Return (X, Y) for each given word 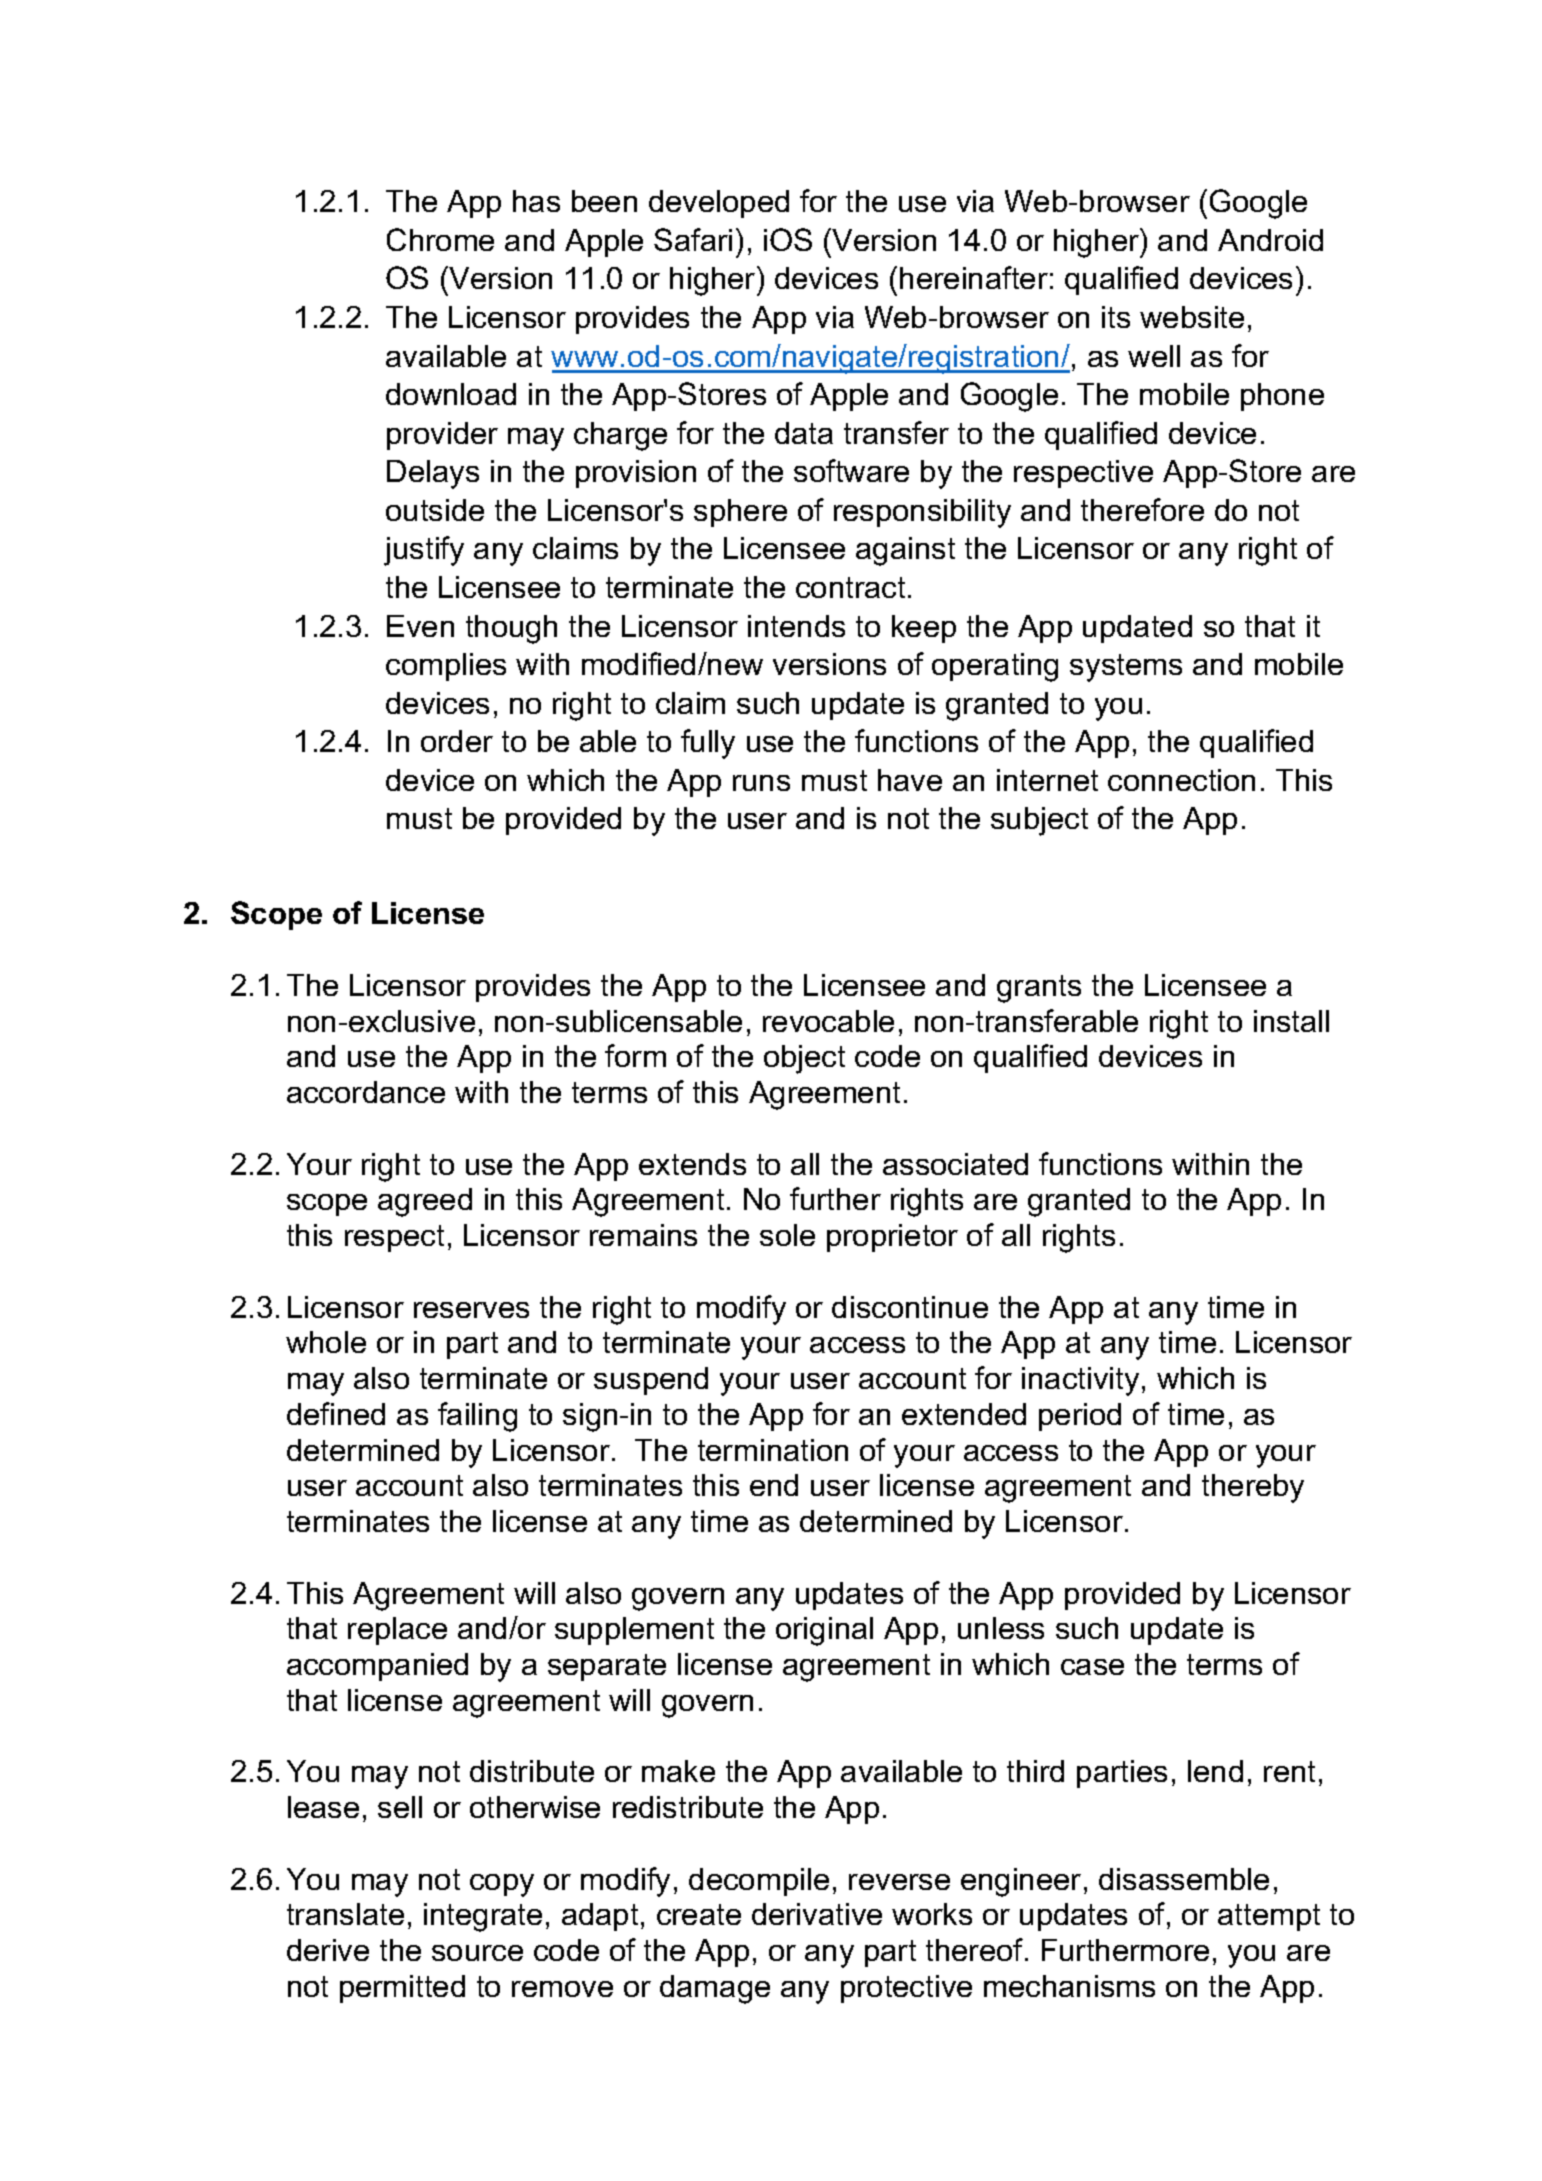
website (1192, 317)
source (477, 1953)
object (804, 1059)
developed (719, 204)
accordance (366, 1092)
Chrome (440, 239)
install (1291, 1021)
